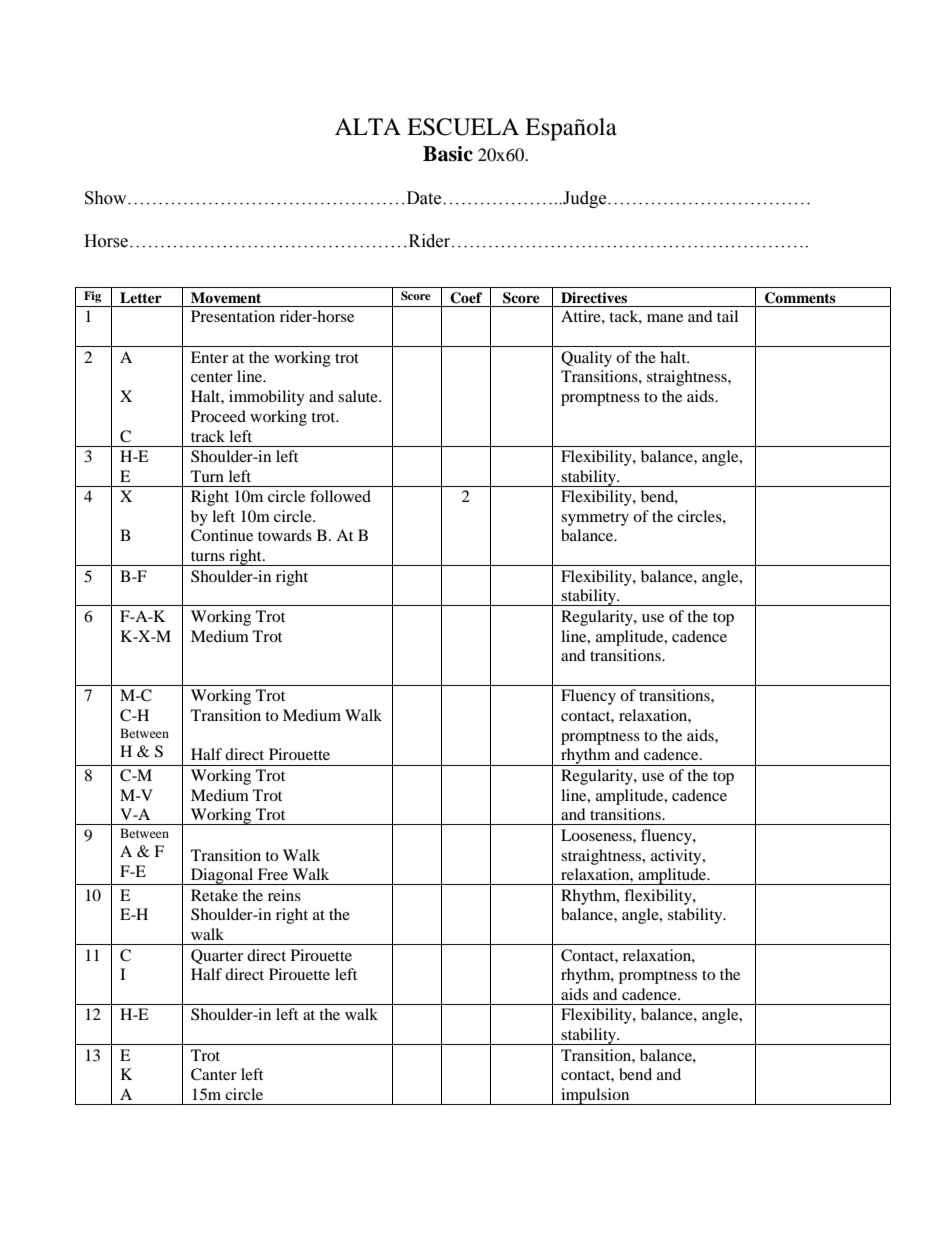  I want to click on salute, so click(359, 396).
